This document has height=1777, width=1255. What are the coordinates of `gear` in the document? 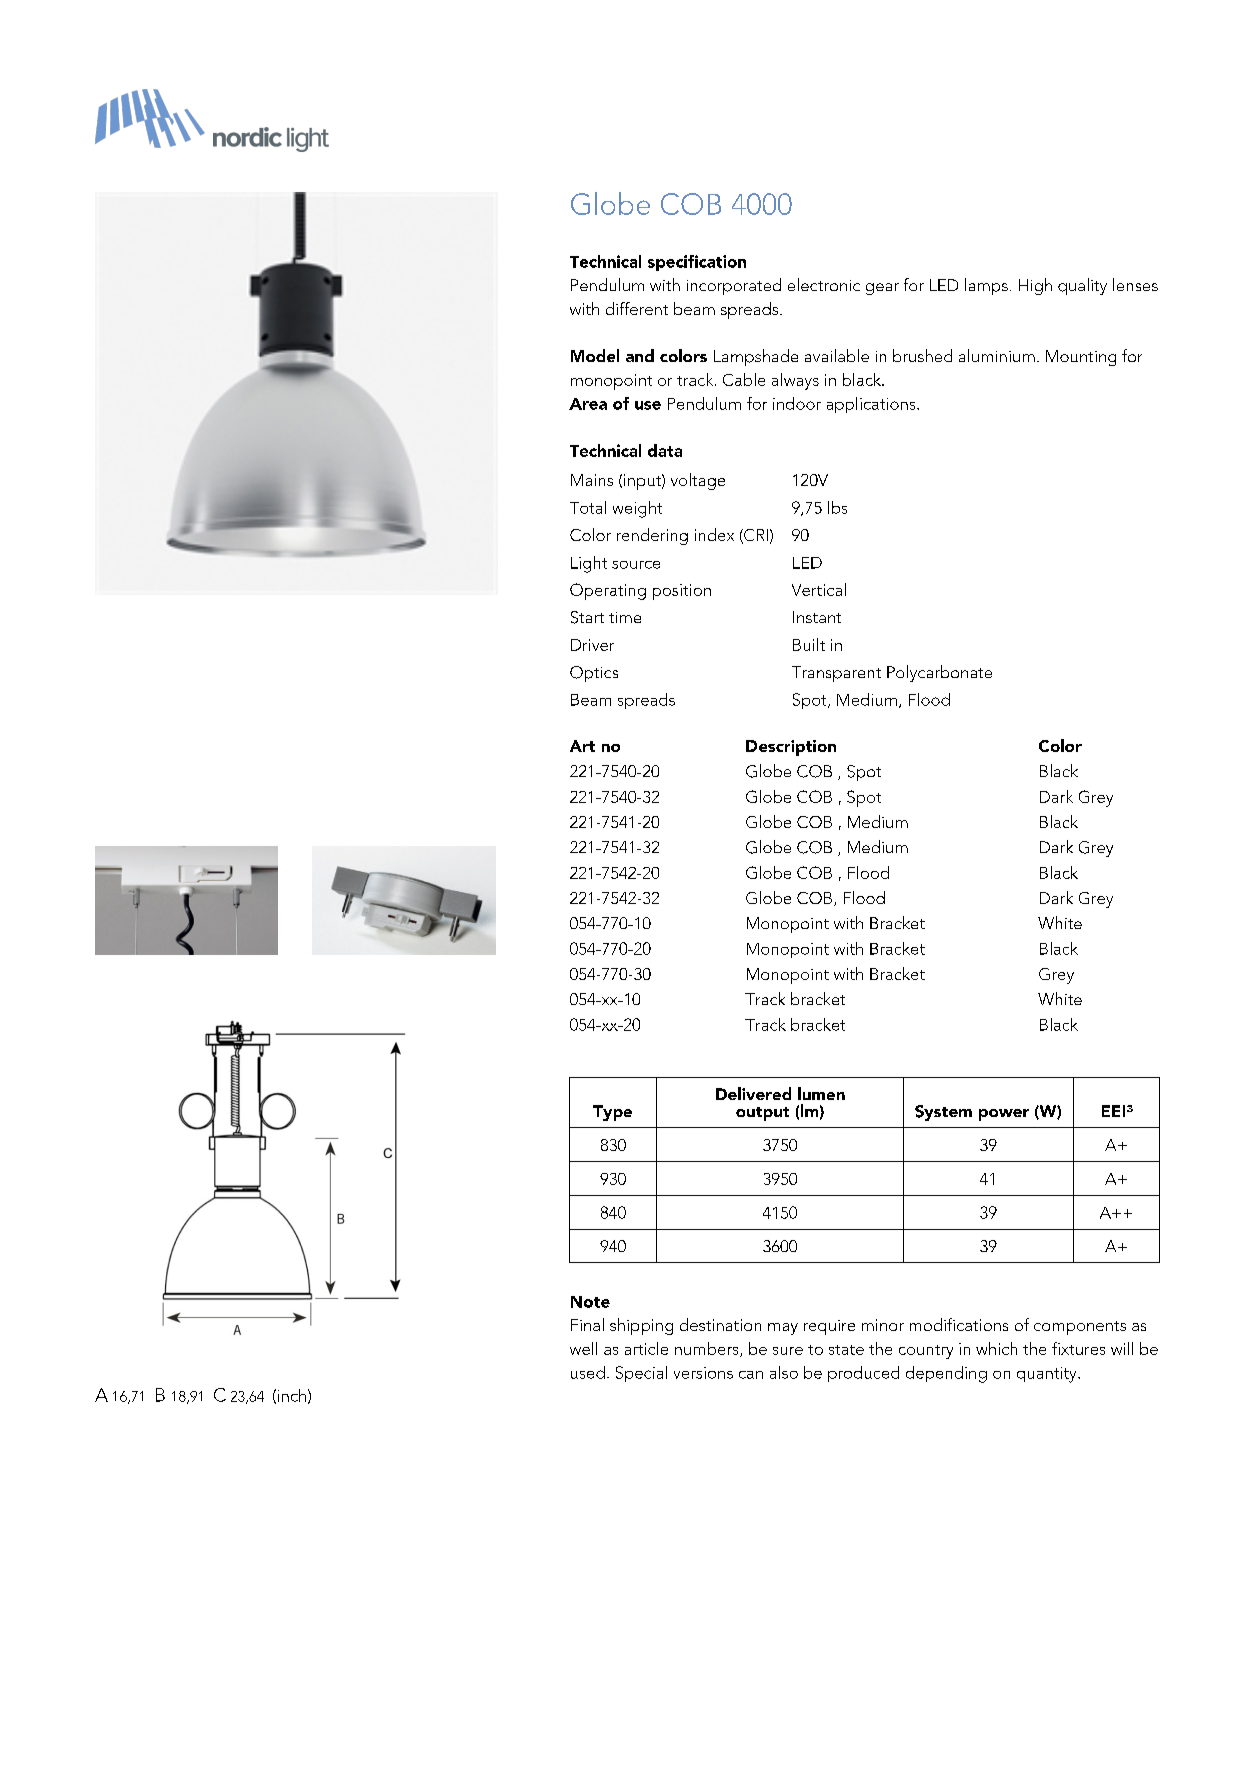 It's located at (882, 289).
